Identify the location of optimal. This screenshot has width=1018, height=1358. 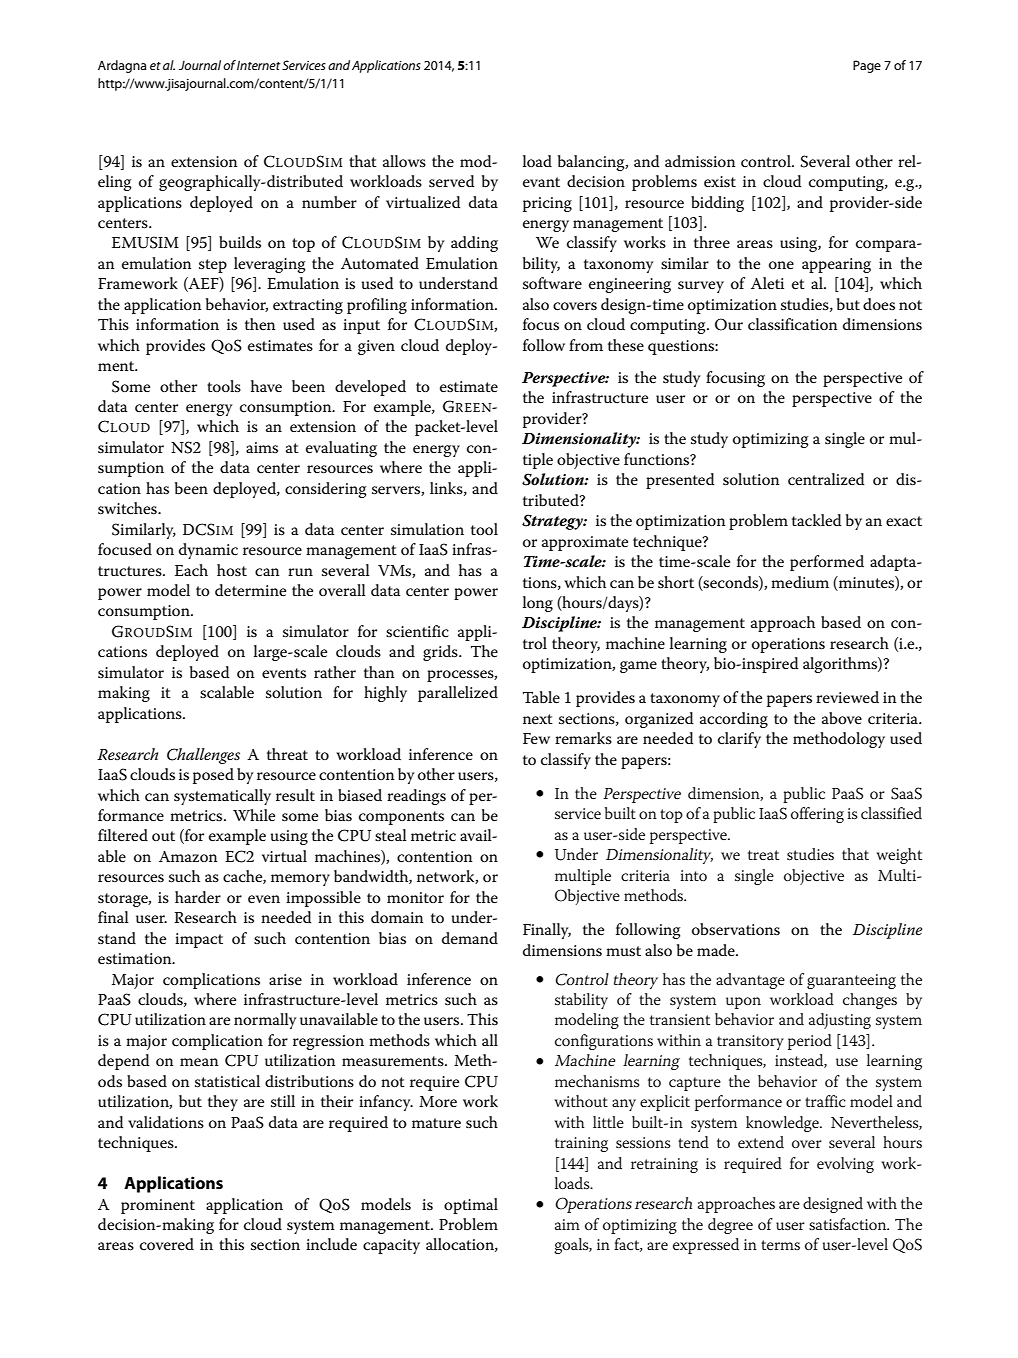
(471, 1206).
